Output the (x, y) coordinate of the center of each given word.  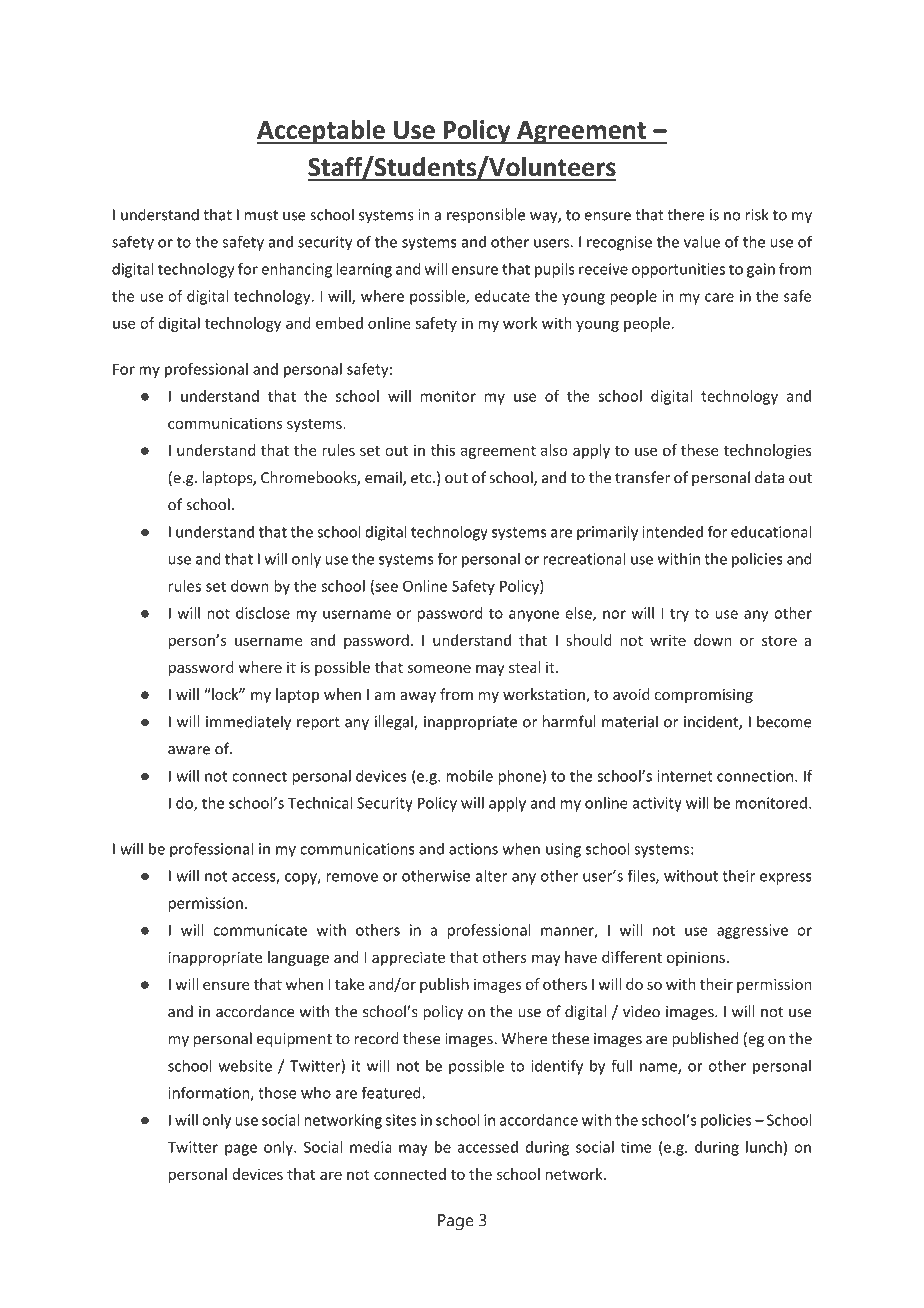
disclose (263, 613)
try (679, 615)
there (685, 214)
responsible (486, 215)
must (261, 215)
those (277, 1093)
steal (524, 667)
